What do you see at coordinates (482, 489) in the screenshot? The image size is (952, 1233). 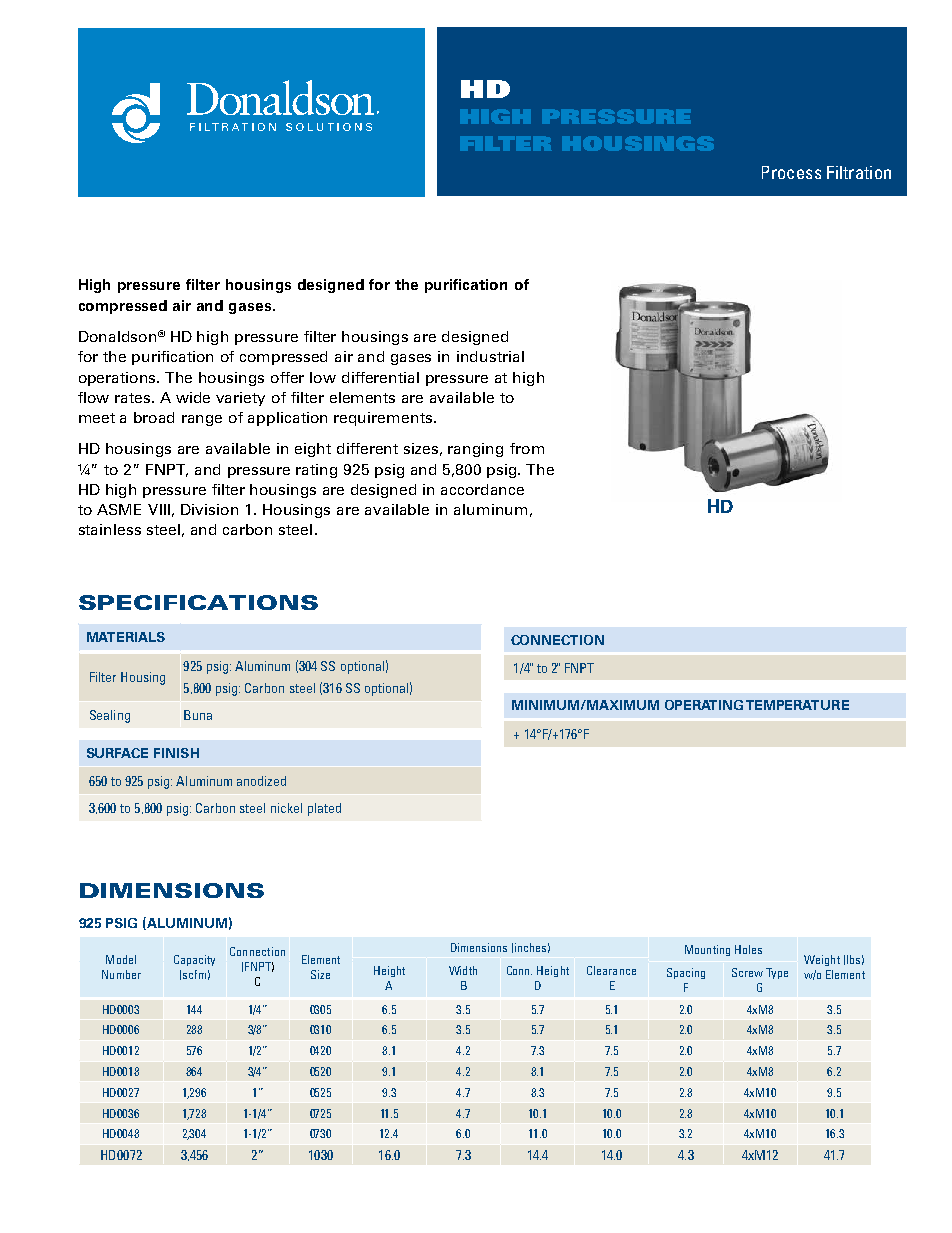 I see `accordance` at bounding box center [482, 489].
